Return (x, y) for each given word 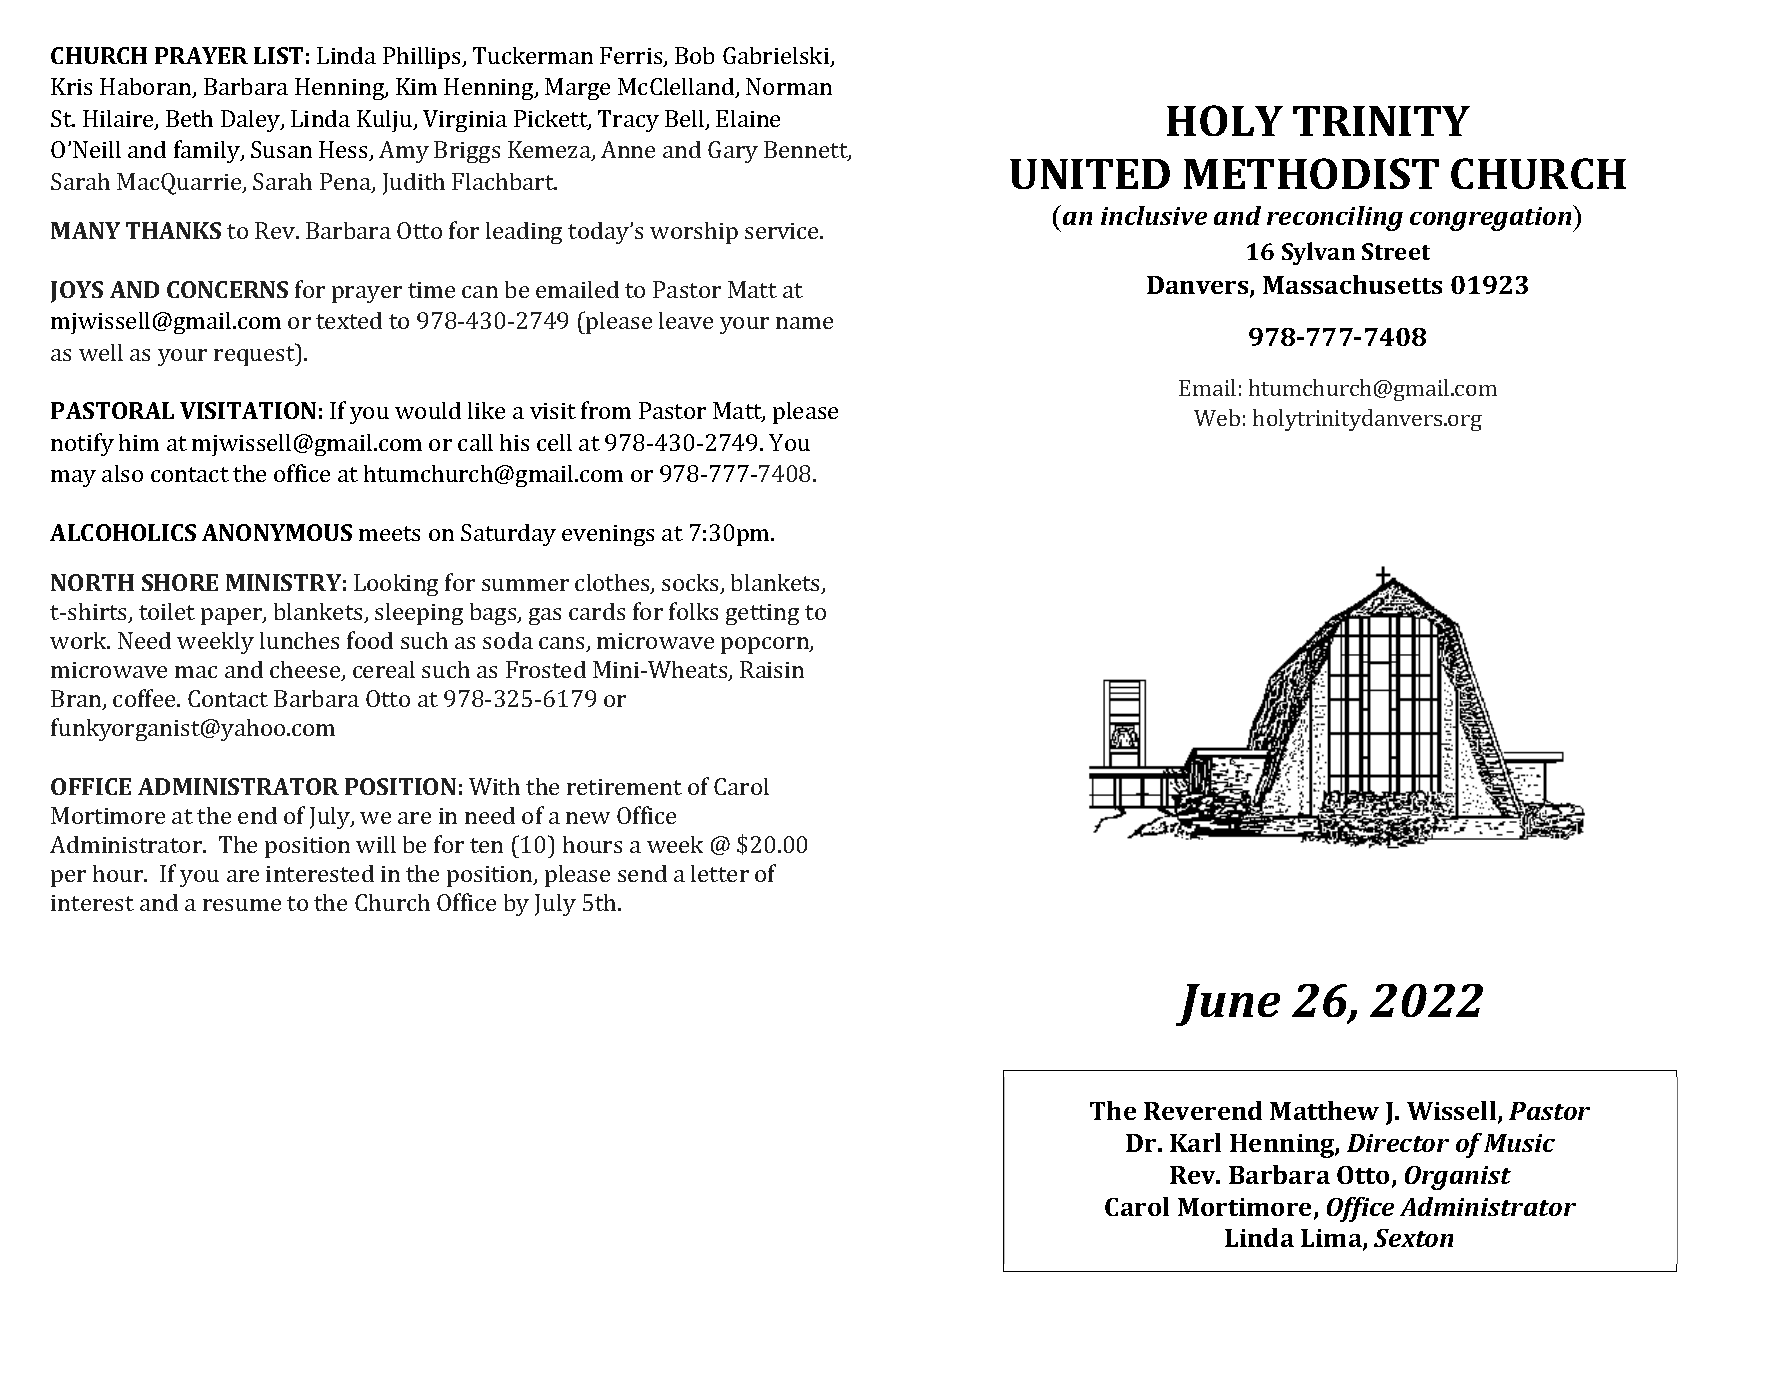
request (255, 355)
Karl (1195, 1142)
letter (720, 873)
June (1228, 1005)
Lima (1332, 1239)
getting (762, 614)
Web (1217, 417)
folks (693, 611)
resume (242, 905)
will (376, 844)
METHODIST (1311, 173)
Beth (189, 118)
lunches (299, 640)
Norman (789, 86)
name (804, 323)
